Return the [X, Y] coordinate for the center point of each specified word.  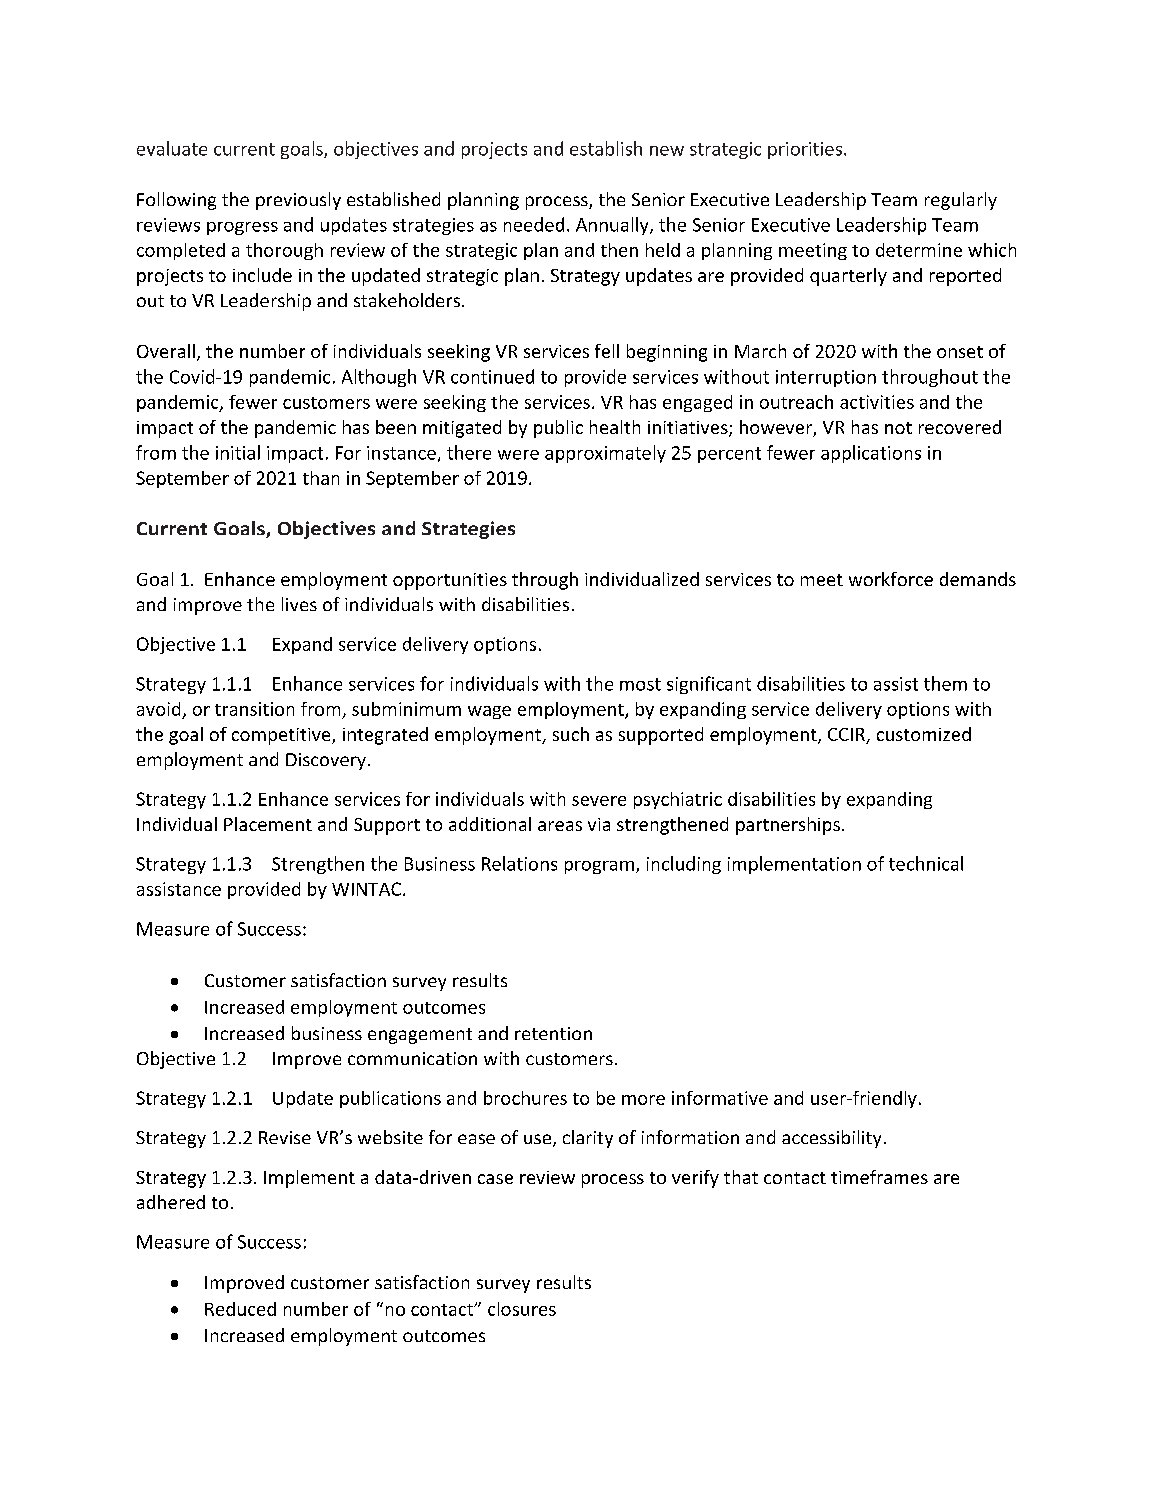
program [599, 867]
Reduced [240, 1309]
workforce [891, 579]
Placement [268, 824]
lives [299, 604]
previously [298, 201]
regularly [961, 201]
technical [926, 863]
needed [534, 224]
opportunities [450, 581]
